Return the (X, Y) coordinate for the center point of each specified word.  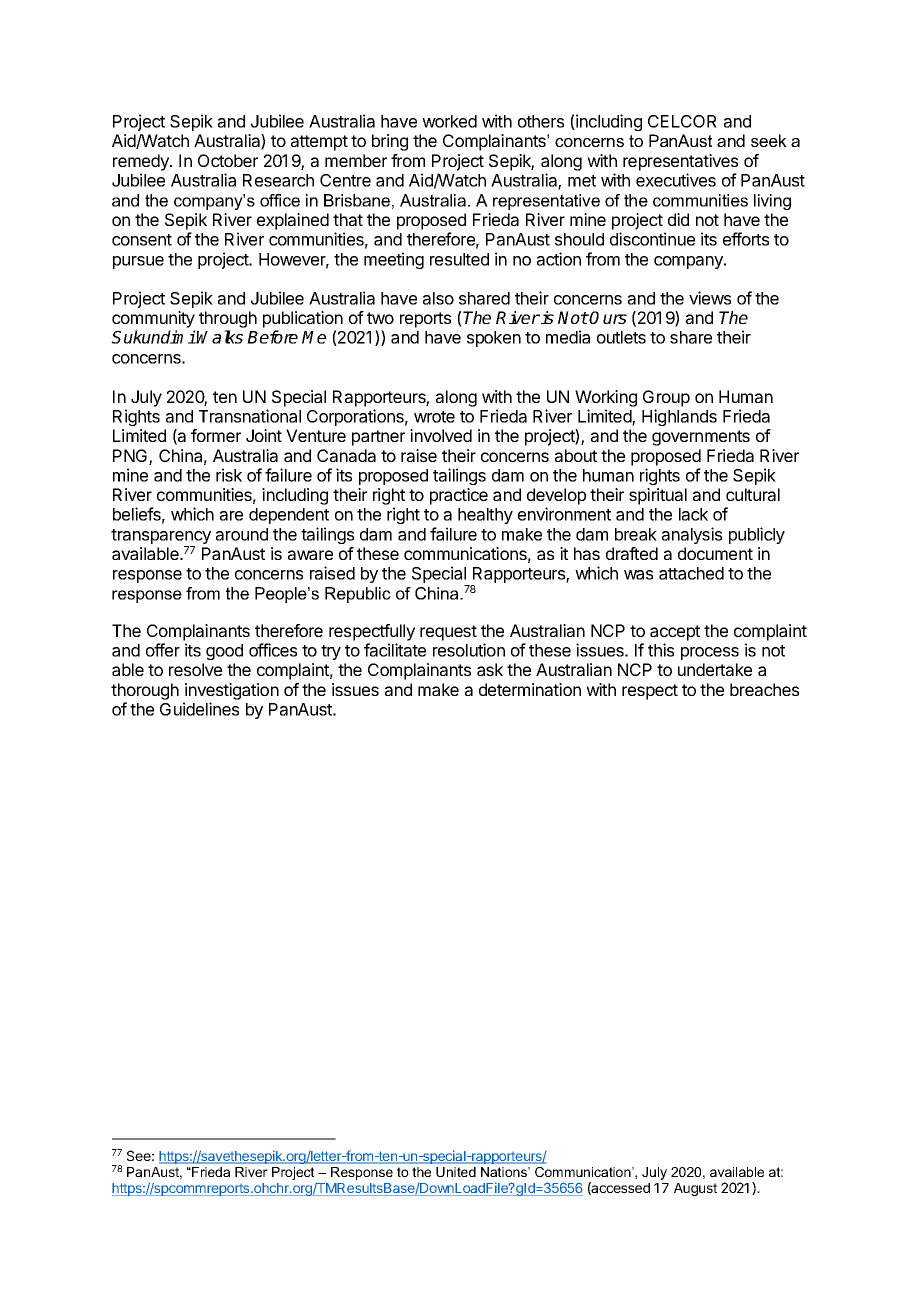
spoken (494, 339)
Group (666, 398)
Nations (505, 1172)
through (228, 321)
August (695, 1189)
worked (449, 121)
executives (676, 180)
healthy (485, 516)
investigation (232, 691)
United (456, 1172)
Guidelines (199, 709)
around (242, 534)
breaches (764, 689)
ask (490, 669)
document (715, 553)
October (228, 160)
